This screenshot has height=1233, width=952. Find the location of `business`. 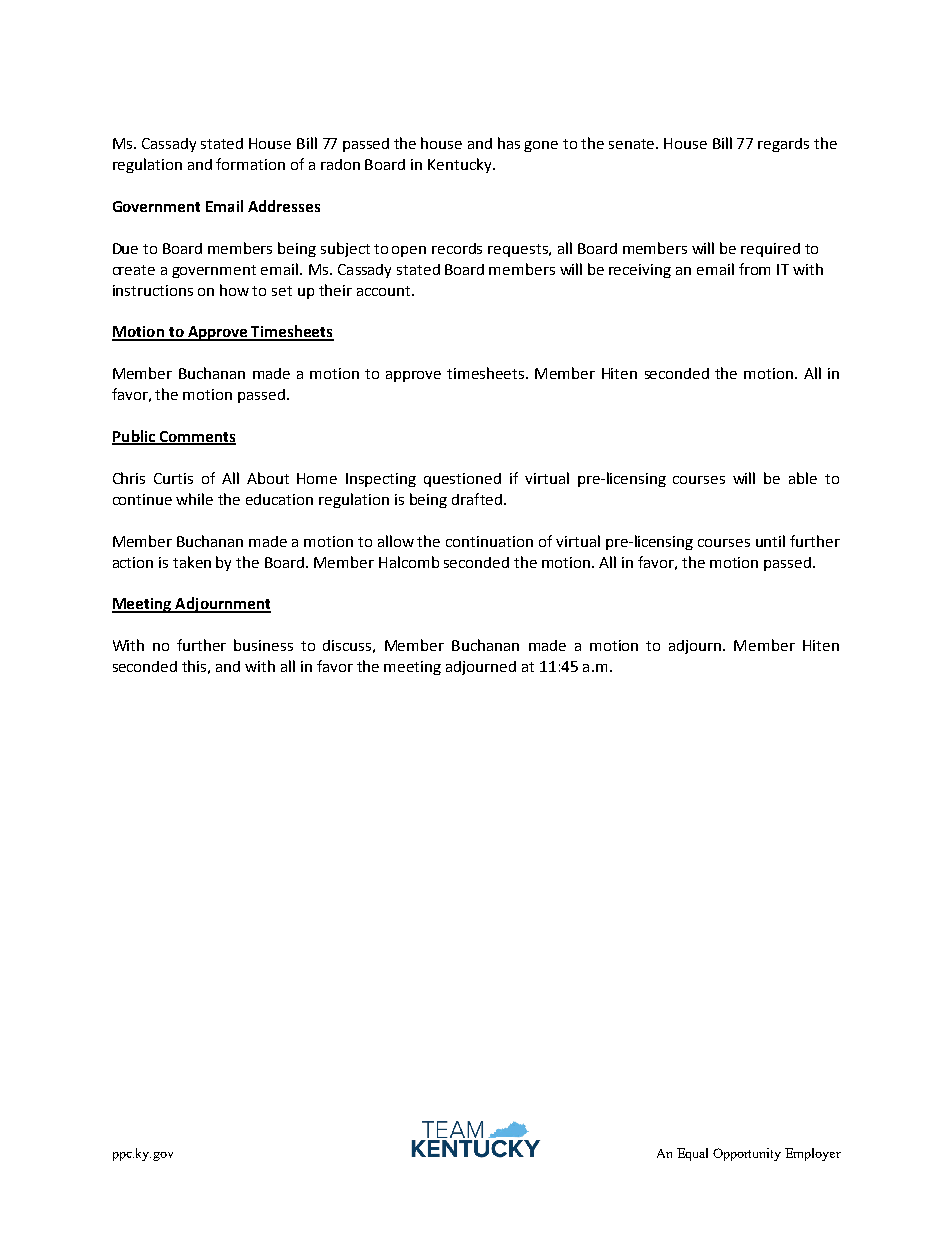

business is located at coordinates (263, 645).
